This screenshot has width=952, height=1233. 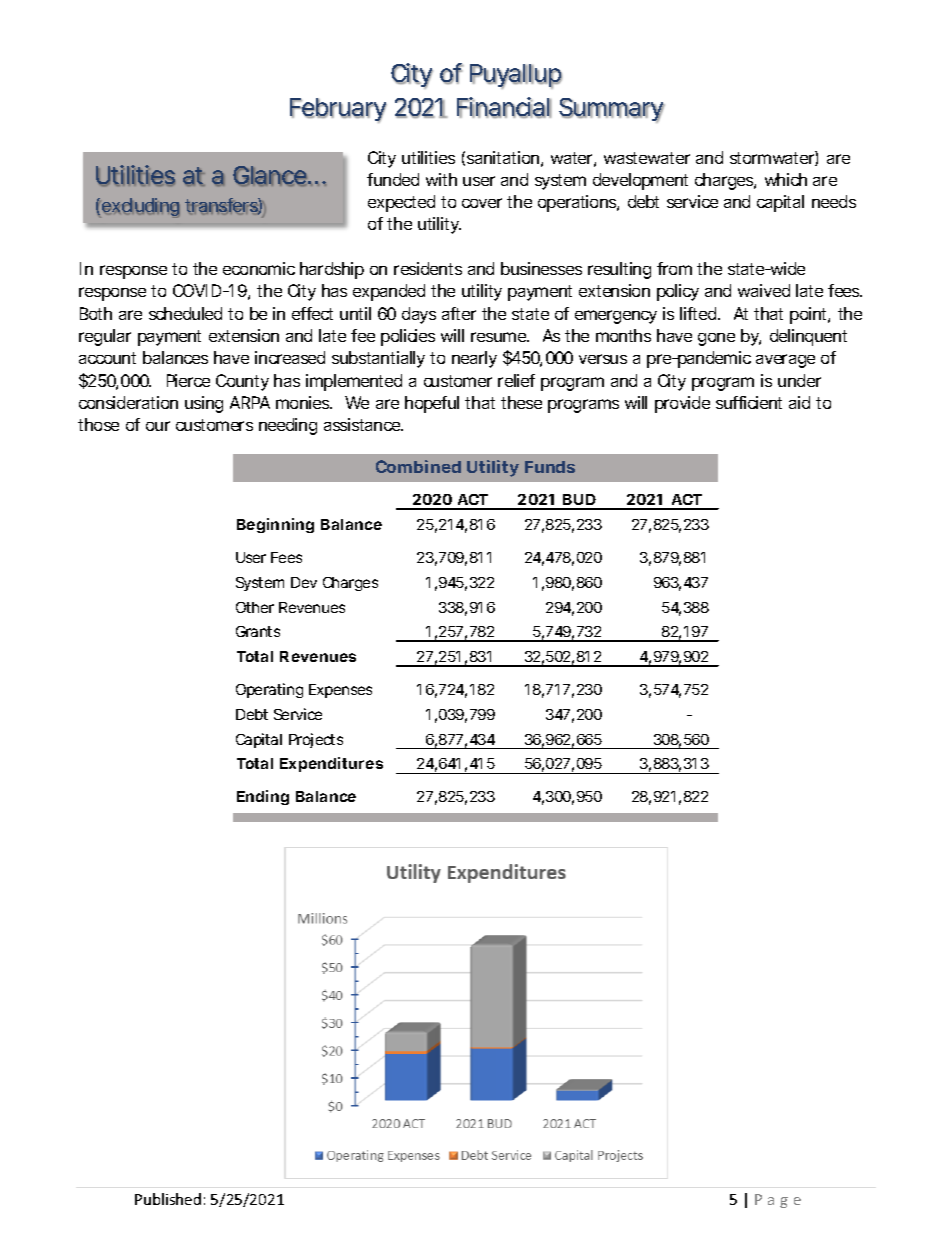 I want to click on Grants, so click(x=258, y=631).
